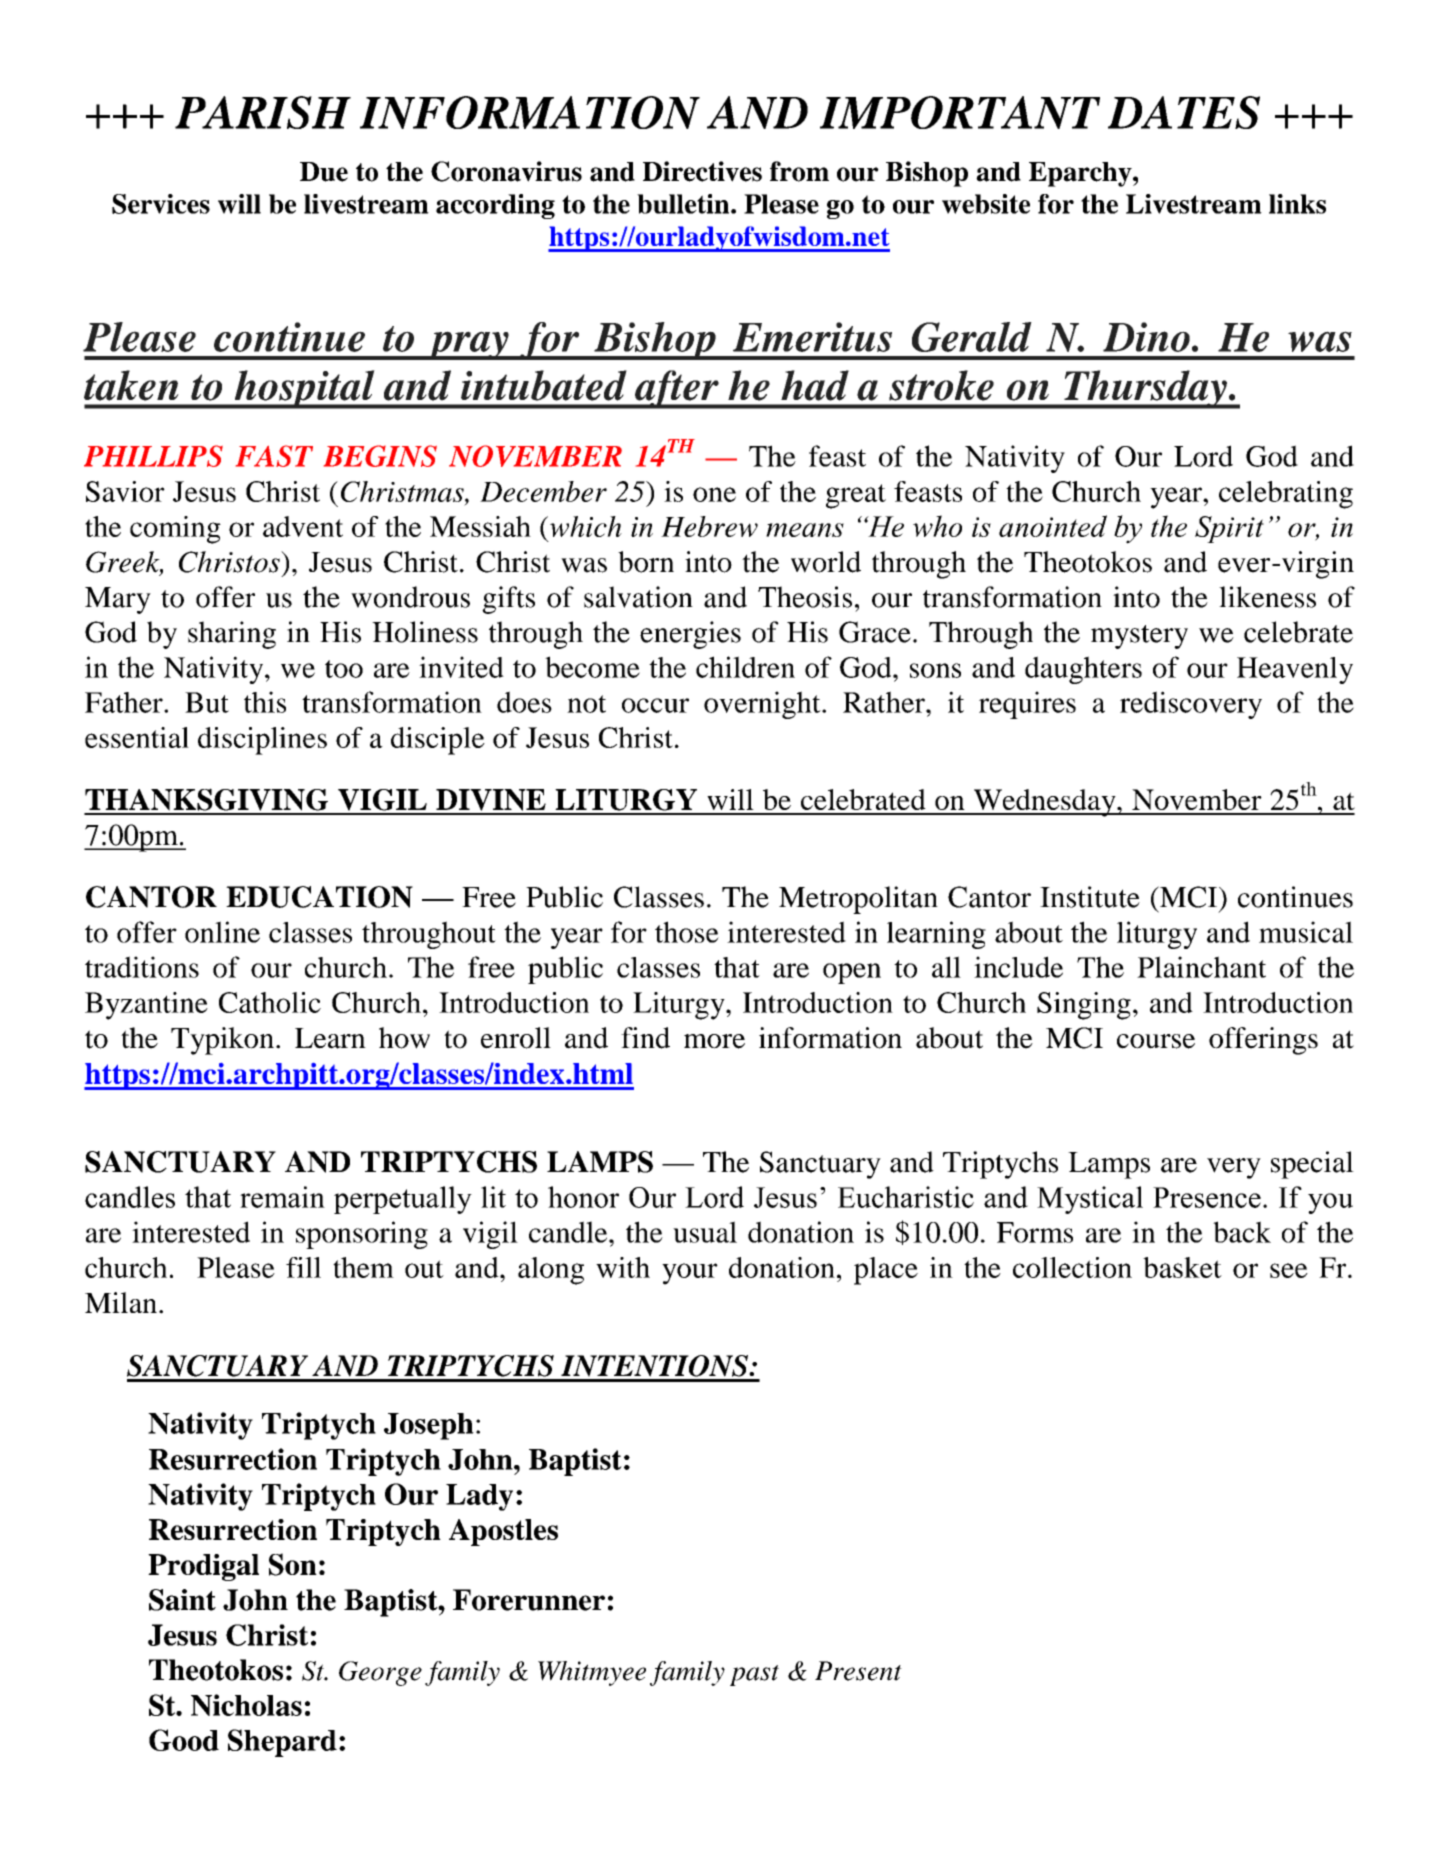 The width and height of the page is (1439, 1862). What do you see at coordinates (690, 1274) in the page?
I see `your` at bounding box center [690, 1274].
